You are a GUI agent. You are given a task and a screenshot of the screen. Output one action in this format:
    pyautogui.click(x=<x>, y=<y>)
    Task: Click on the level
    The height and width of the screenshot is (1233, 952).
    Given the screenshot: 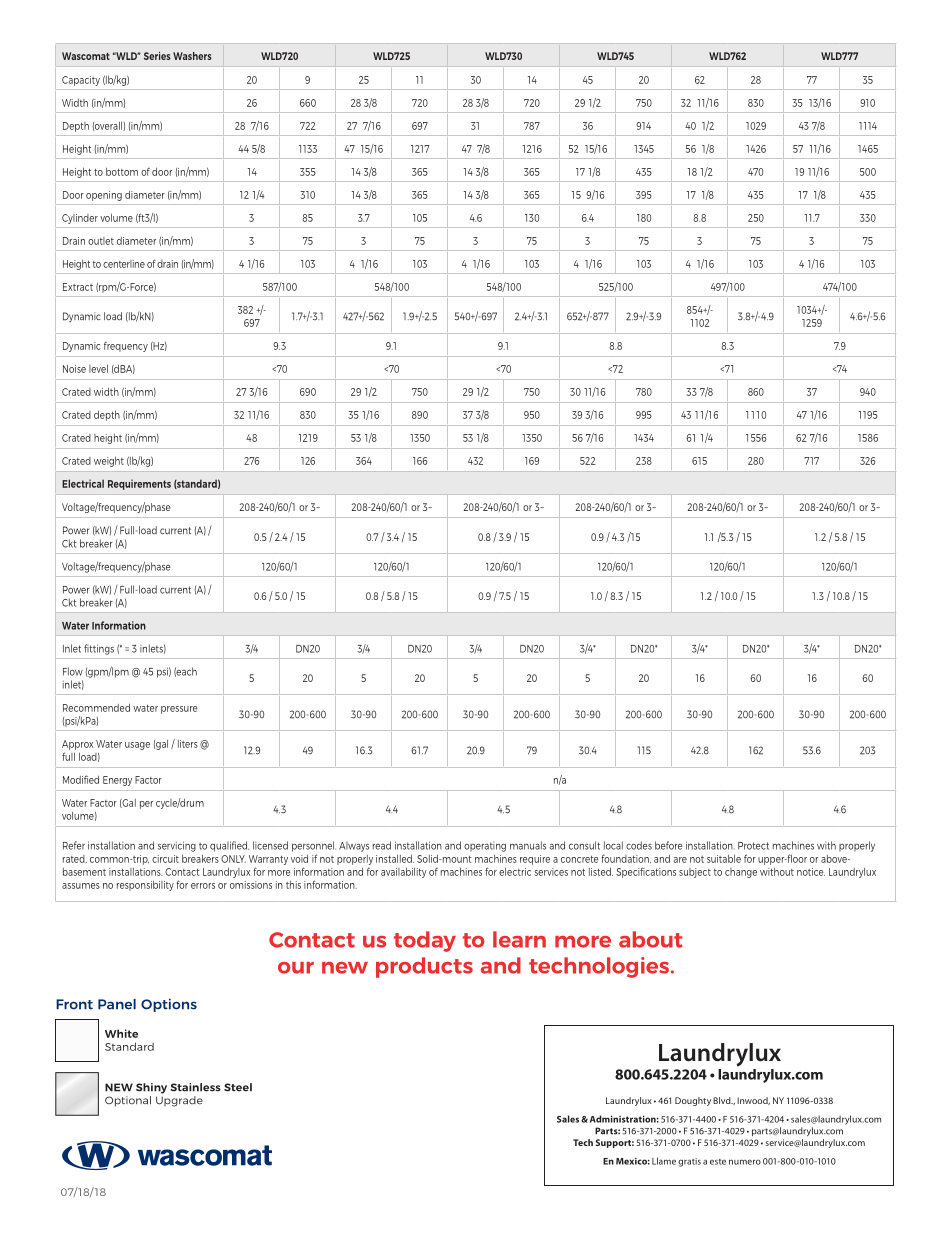 What is the action you would take?
    pyautogui.click(x=98, y=368)
